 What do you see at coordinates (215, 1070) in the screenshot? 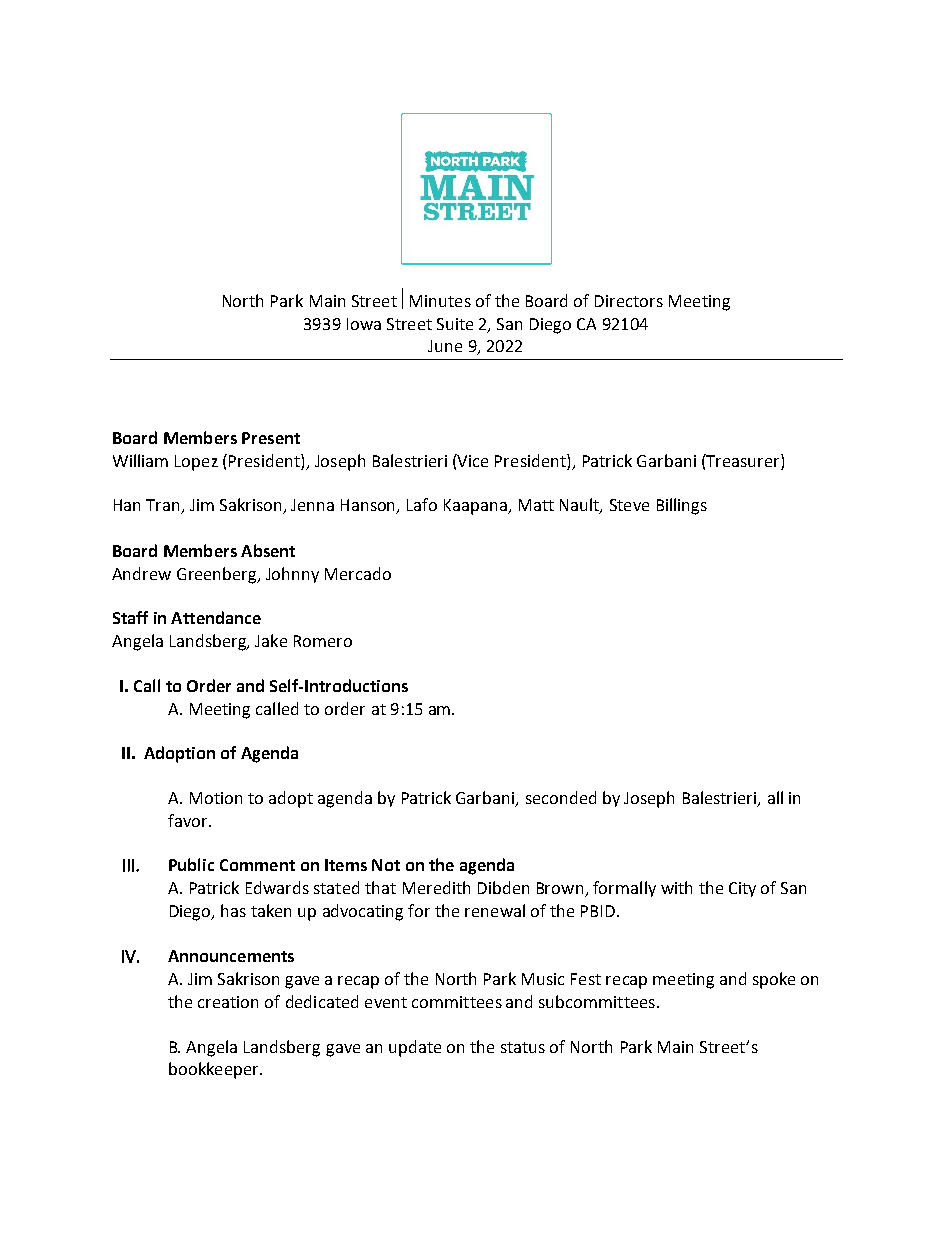
I see `bookkeeper` at bounding box center [215, 1070].
